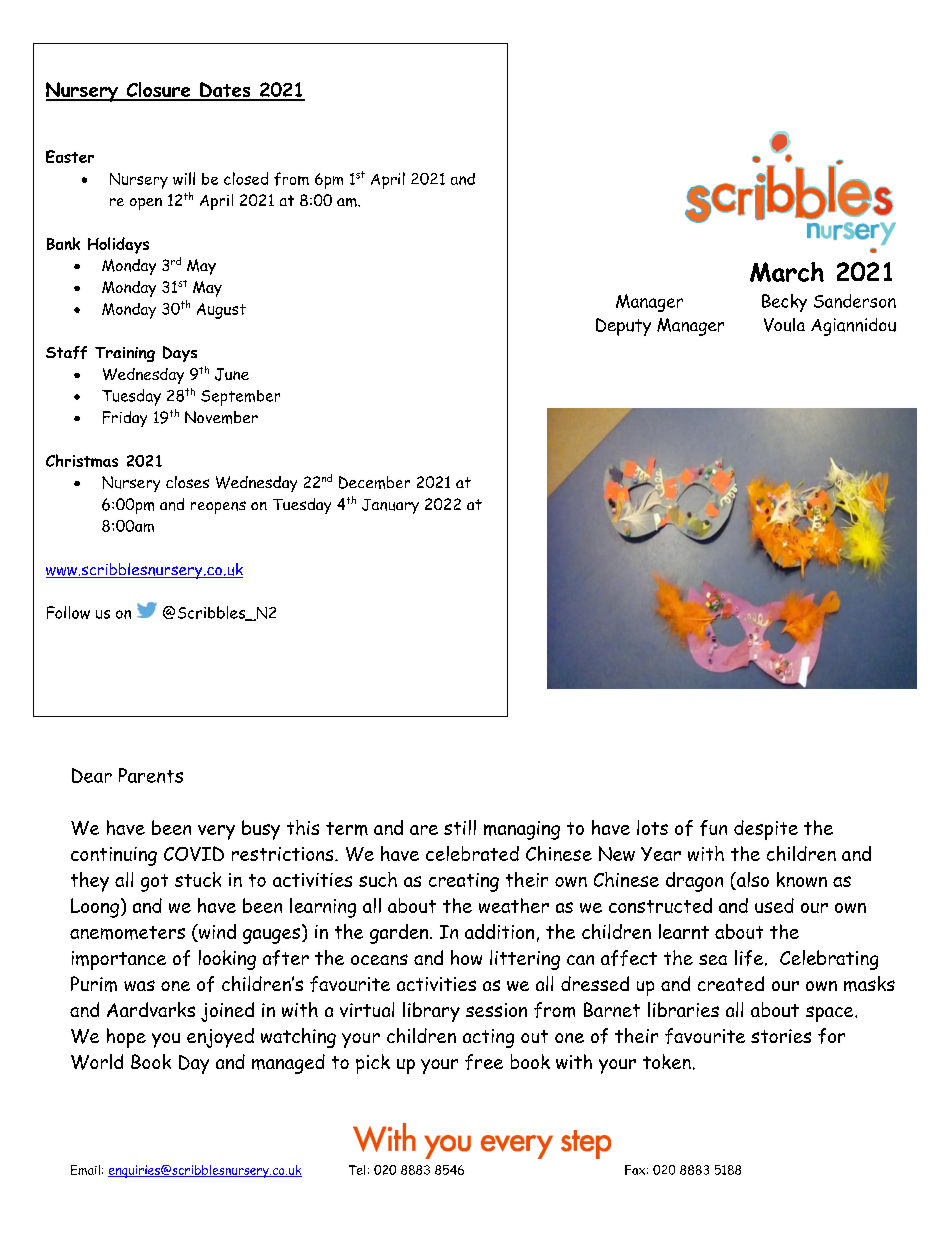 Image resolution: width=952 pixels, height=1233 pixels. I want to click on free, so click(484, 1062).
